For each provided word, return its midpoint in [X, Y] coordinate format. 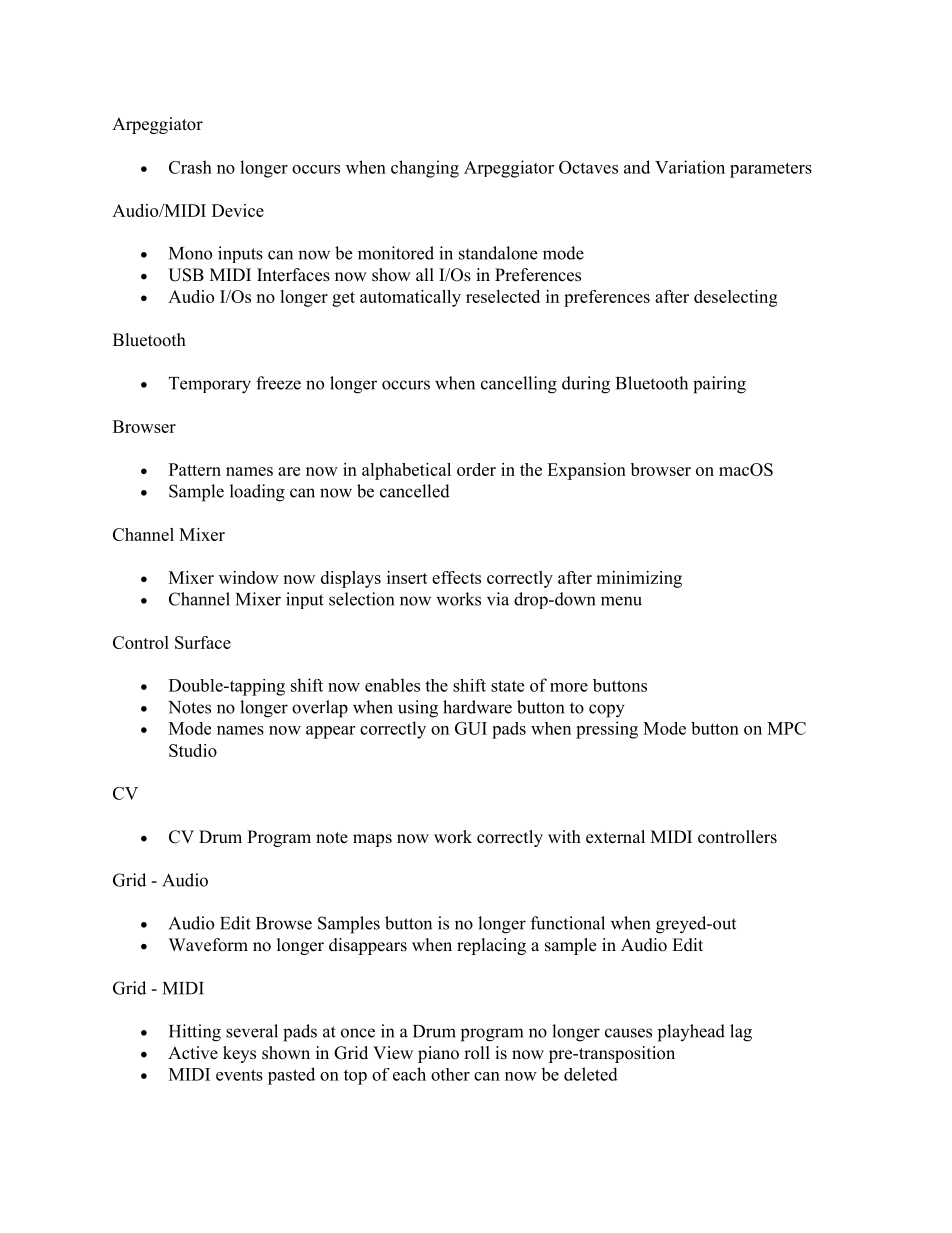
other [450, 1074]
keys [239, 1054]
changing [425, 169]
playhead [691, 1033]
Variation [690, 167]
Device [238, 210]
